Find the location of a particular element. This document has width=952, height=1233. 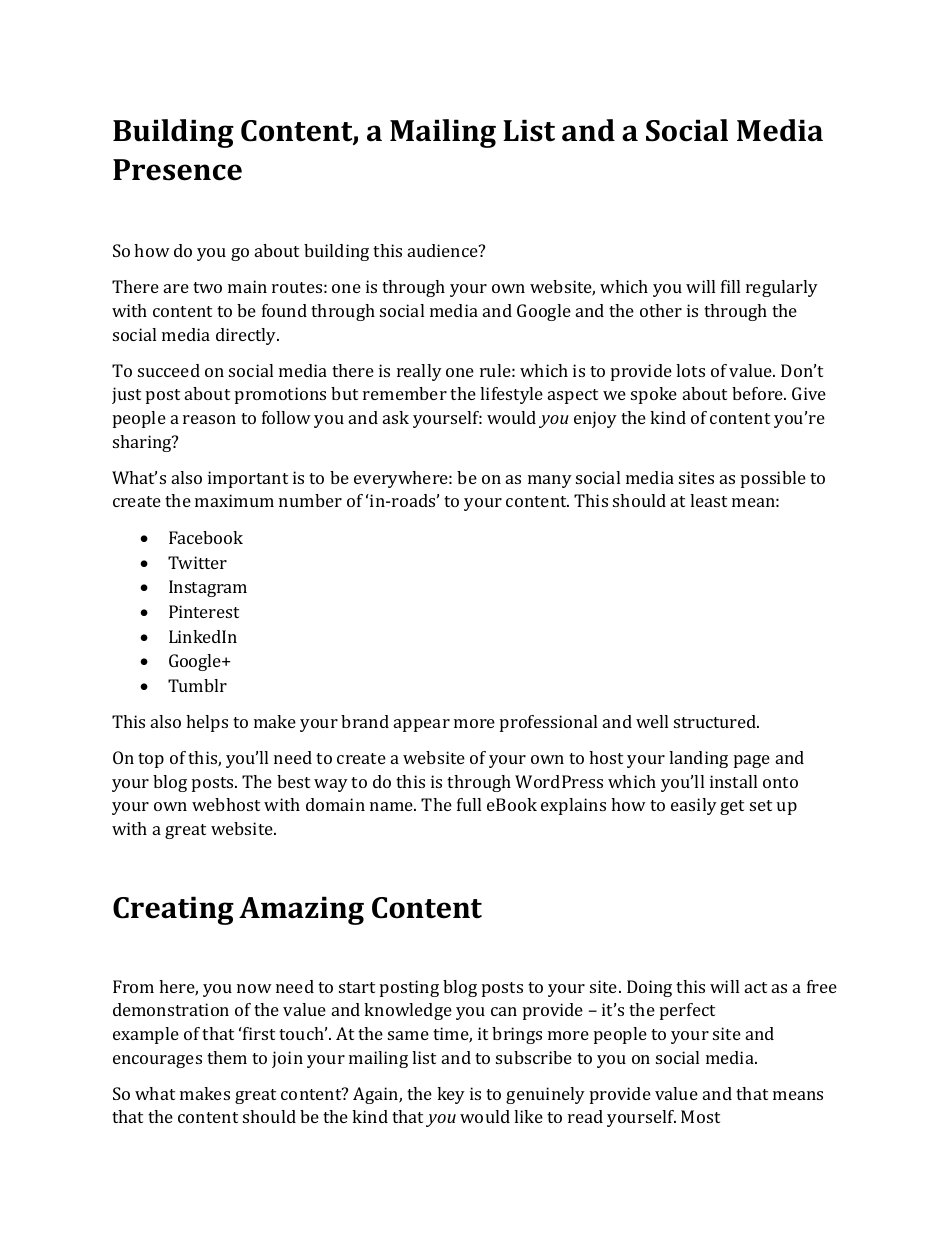

full is located at coordinates (469, 804).
